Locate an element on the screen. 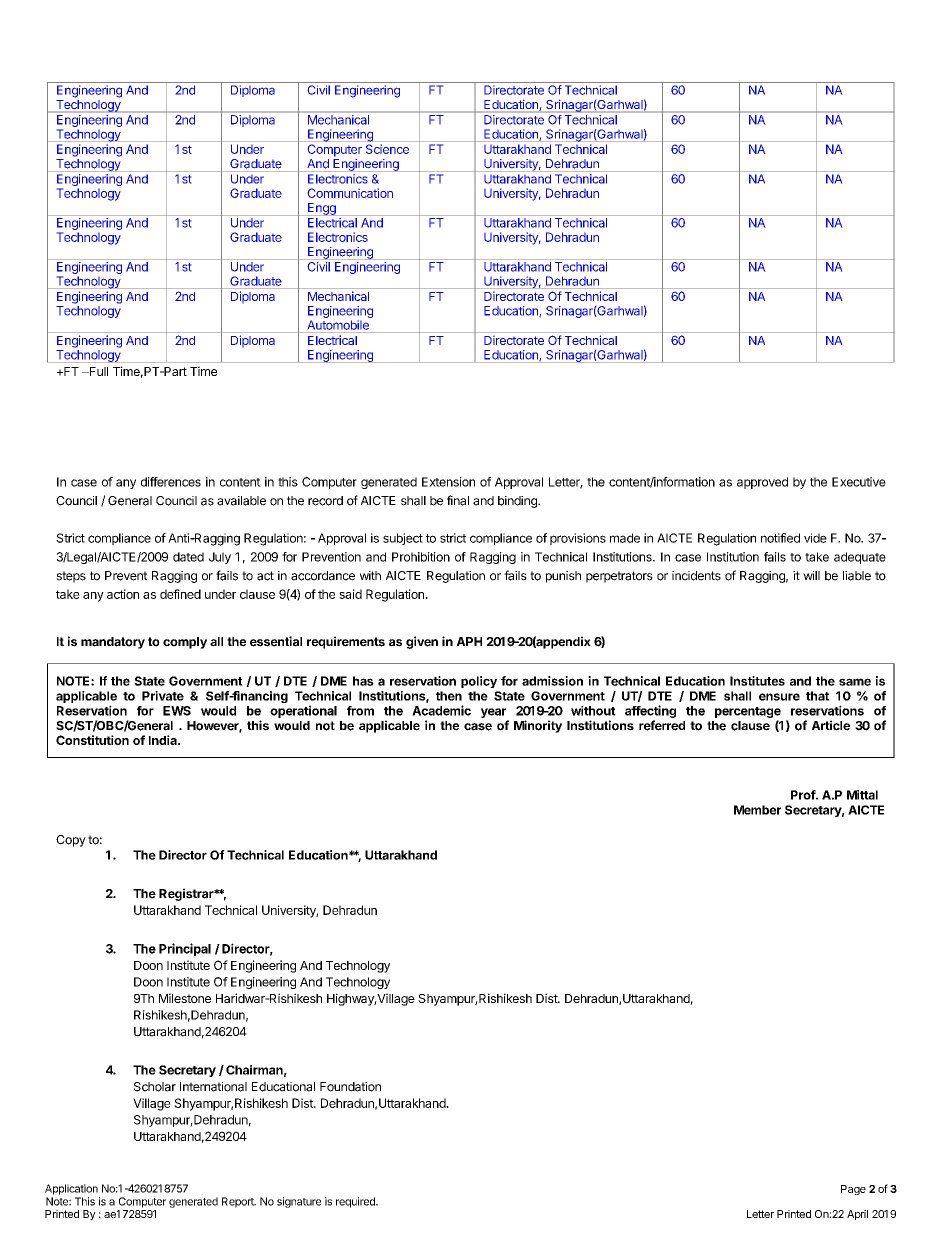 This screenshot has width=952, height=1233. Report is located at coordinates (239, 1202).
